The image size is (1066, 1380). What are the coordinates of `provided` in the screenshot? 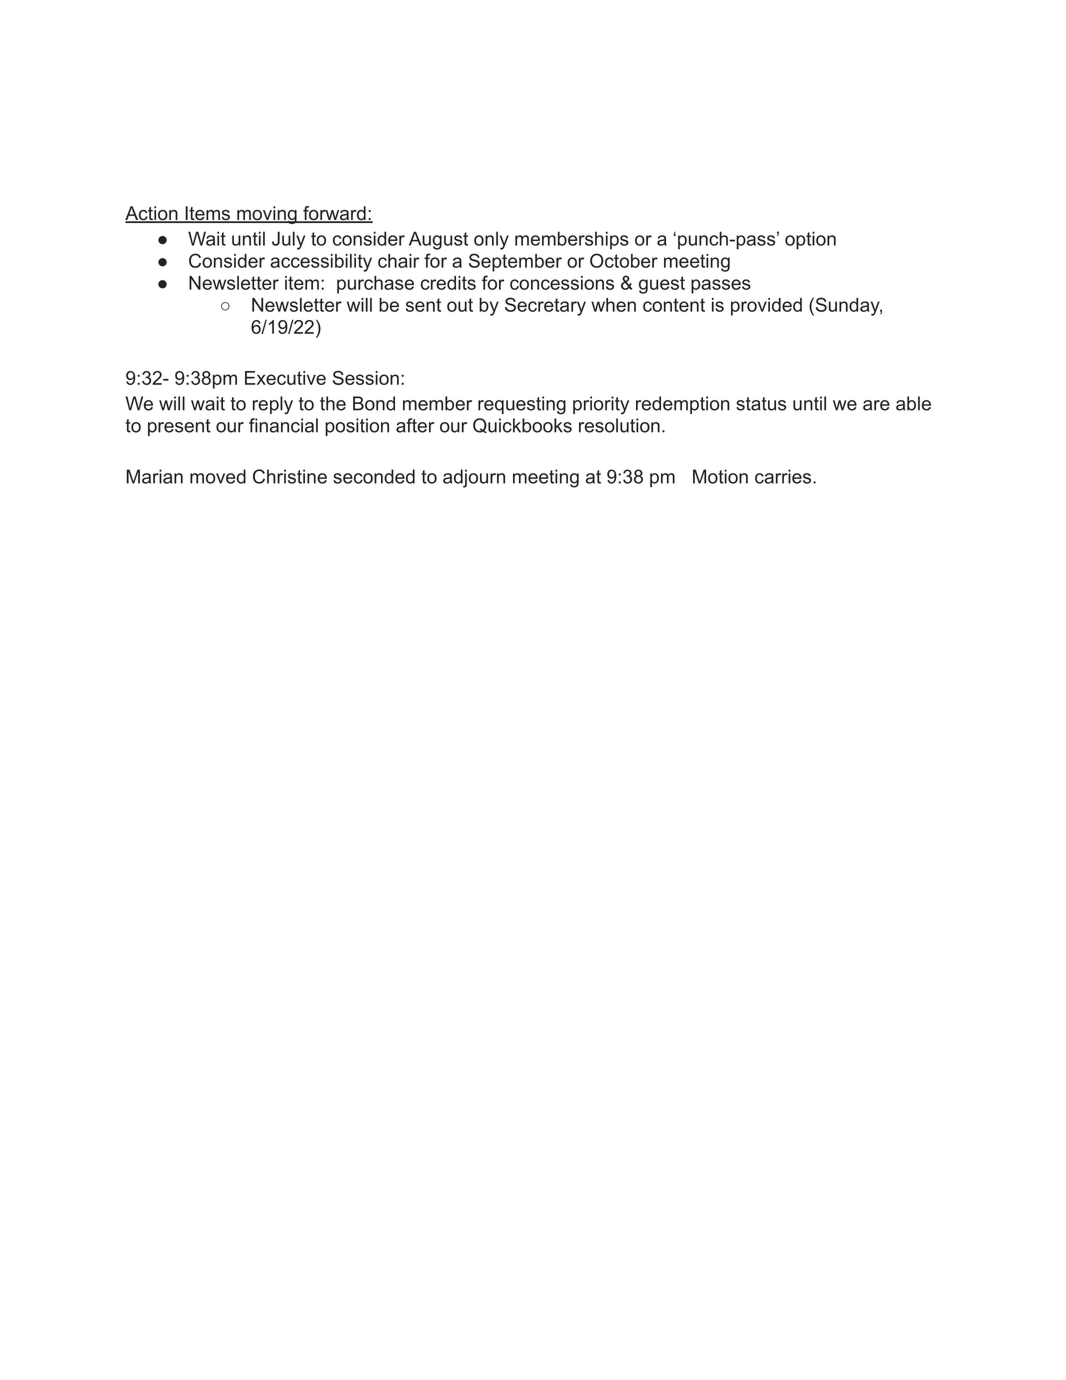 It's located at (766, 307).
